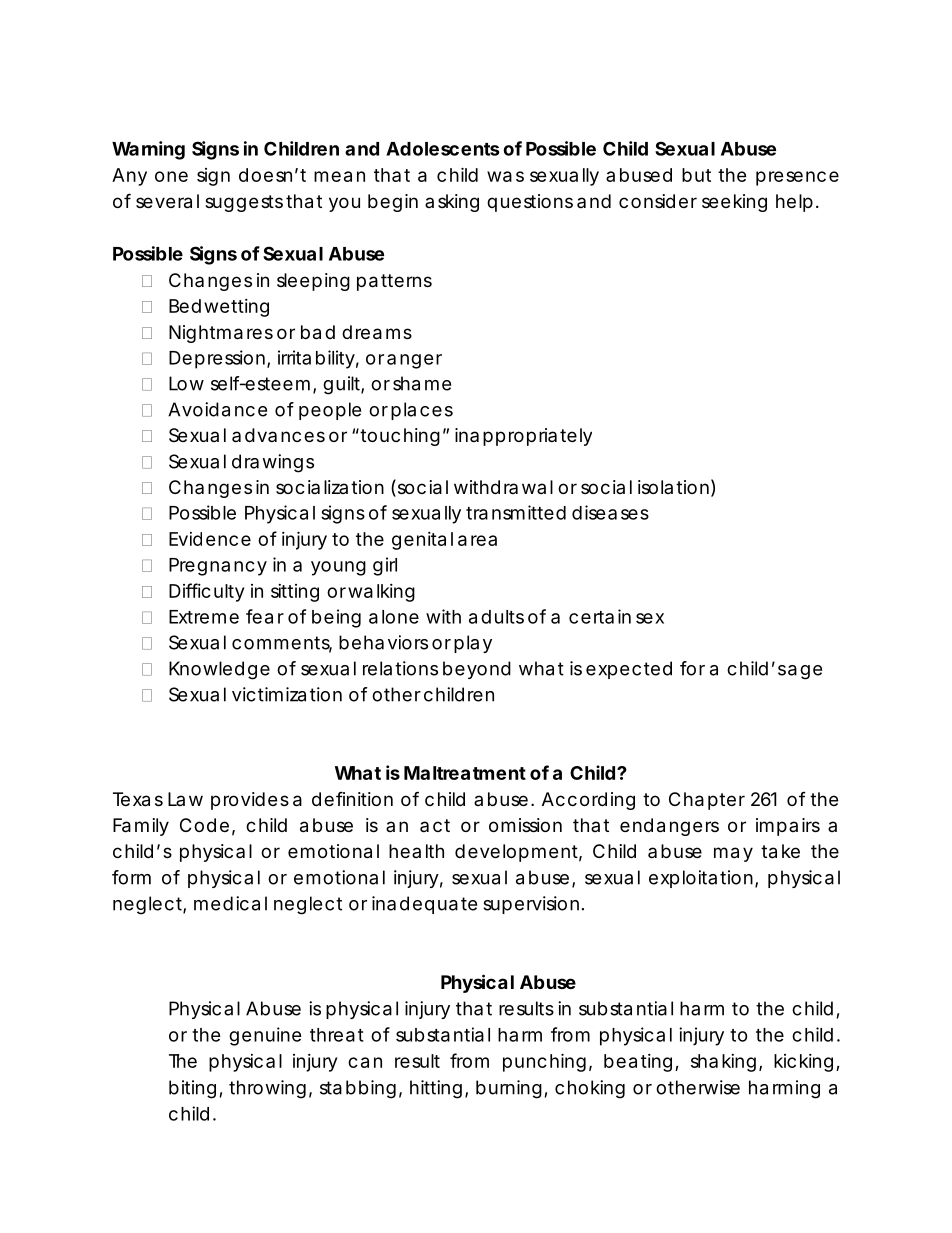 The height and width of the screenshot is (1233, 952). What do you see at coordinates (337, 1035) in the screenshot?
I see `threat` at bounding box center [337, 1035].
